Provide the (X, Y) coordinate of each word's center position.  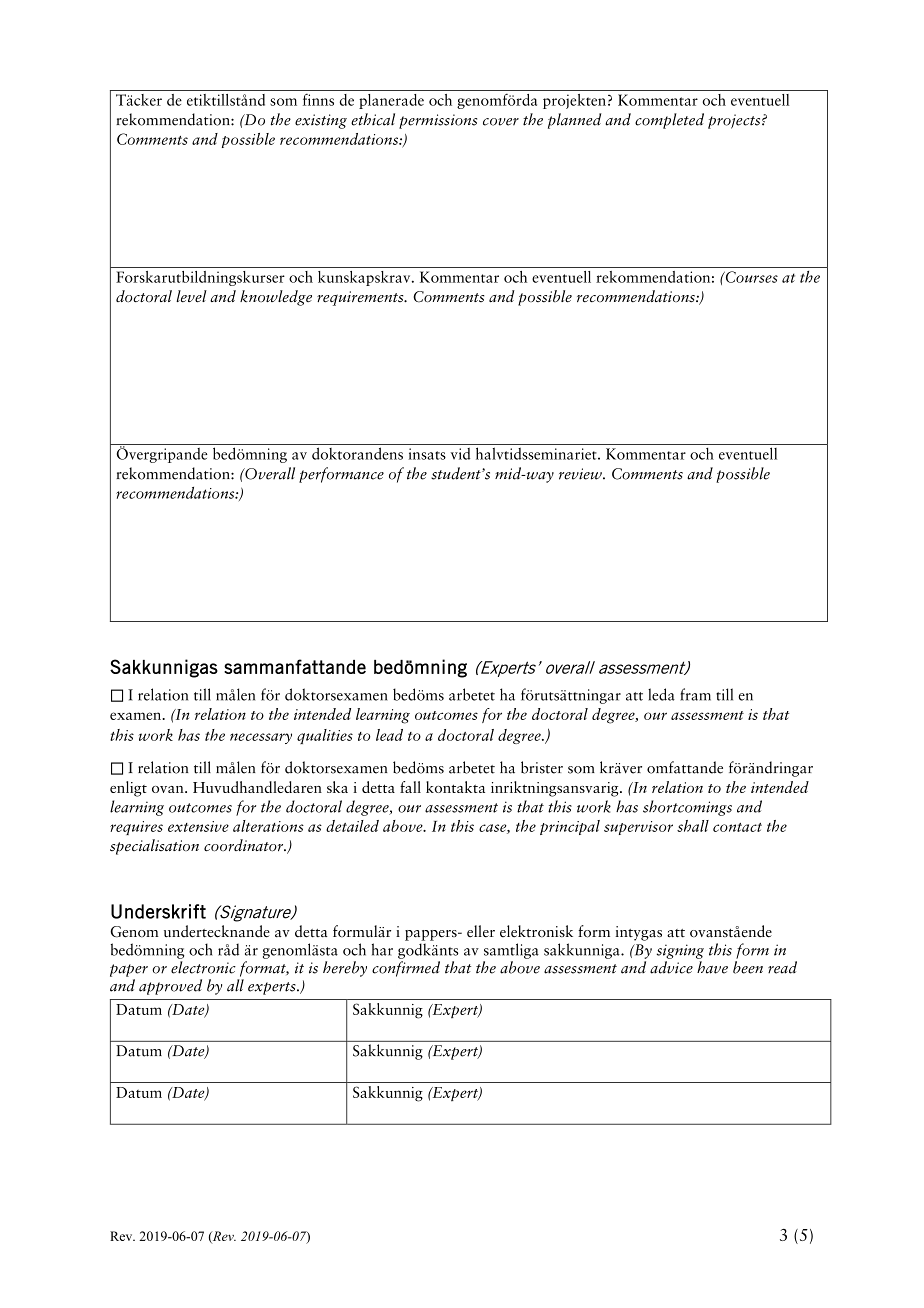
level (191, 296)
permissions (438, 121)
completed (669, 121)
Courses (750, 277)
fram (695, 694)
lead (389, 735)
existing (321, 121)
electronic (203, 967)
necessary (261, 738)
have (712, 967)
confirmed (406, 969)
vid (460, 454)
